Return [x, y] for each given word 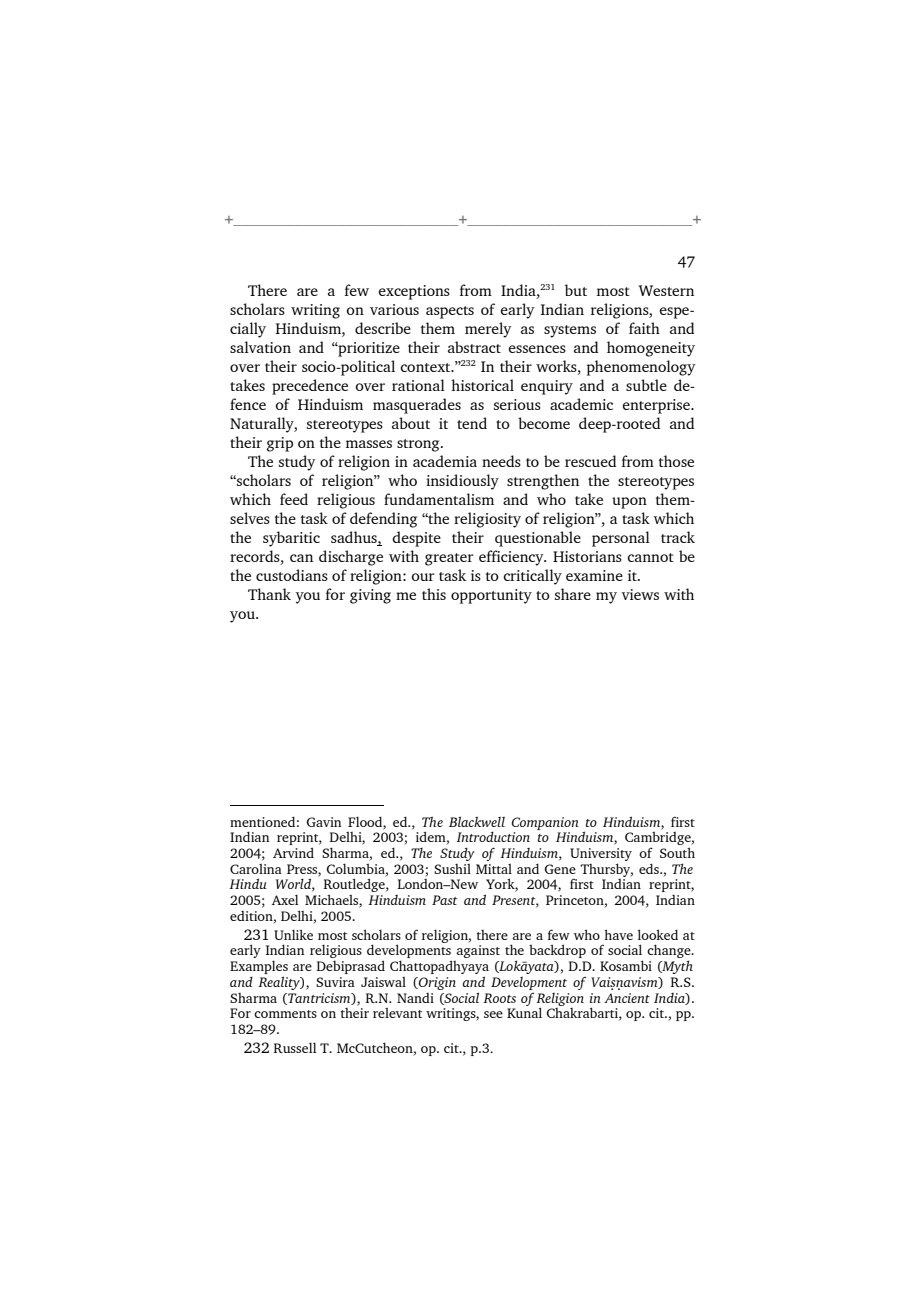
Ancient [627, 998]
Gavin [324, 822]
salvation [260, 347]
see [493, 1014]
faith [644, 328]
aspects [450, 312]
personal [621, 539]
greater [449, 559]
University [601, 854]
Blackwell [477, 821]
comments [285, 1014]
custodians [292, 575]
